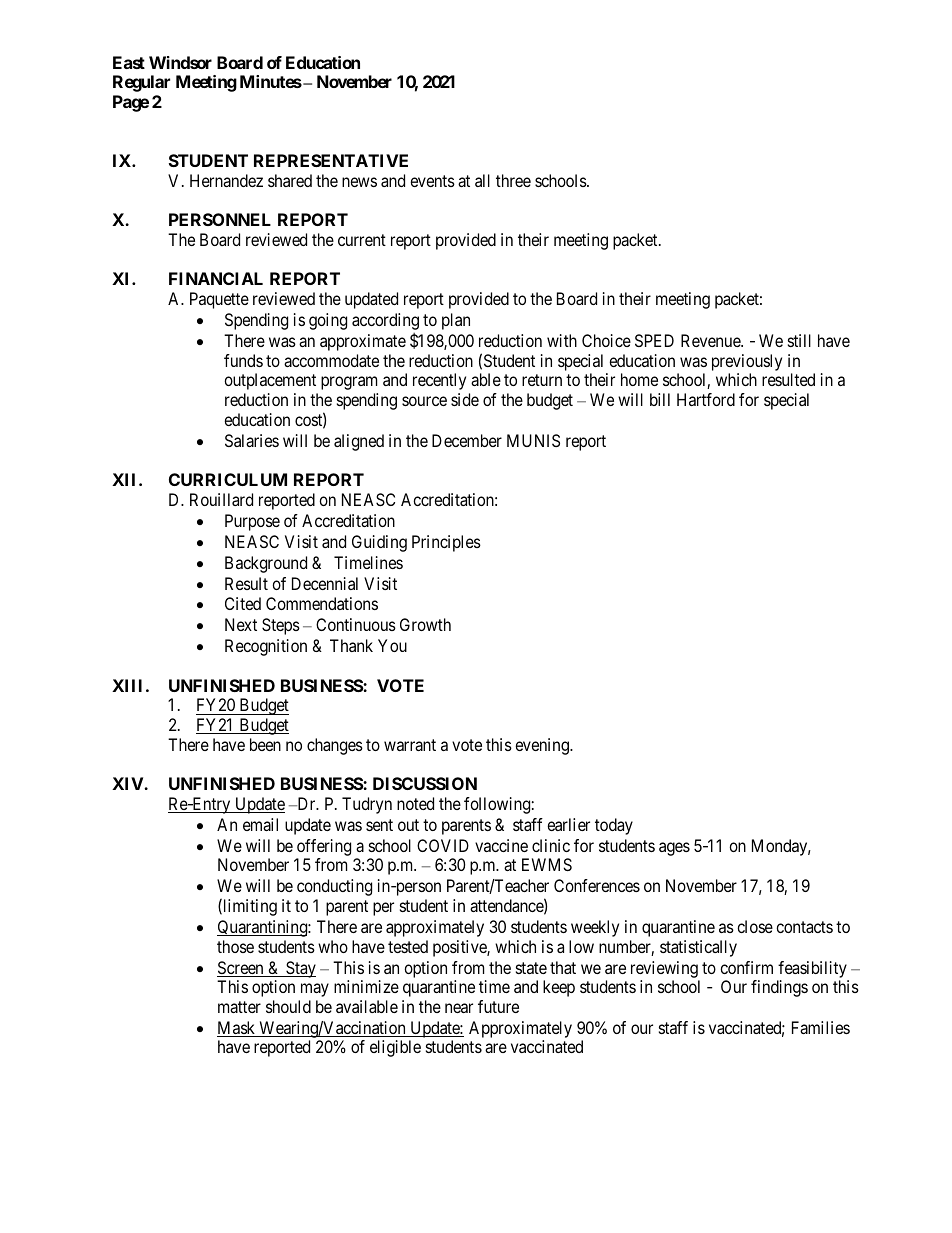 The width and height of the screenshot is (952, 1233). What do you see at coordinates (432, 181) in the screenshot?
I see `events` at bounding box center [432, 181].
